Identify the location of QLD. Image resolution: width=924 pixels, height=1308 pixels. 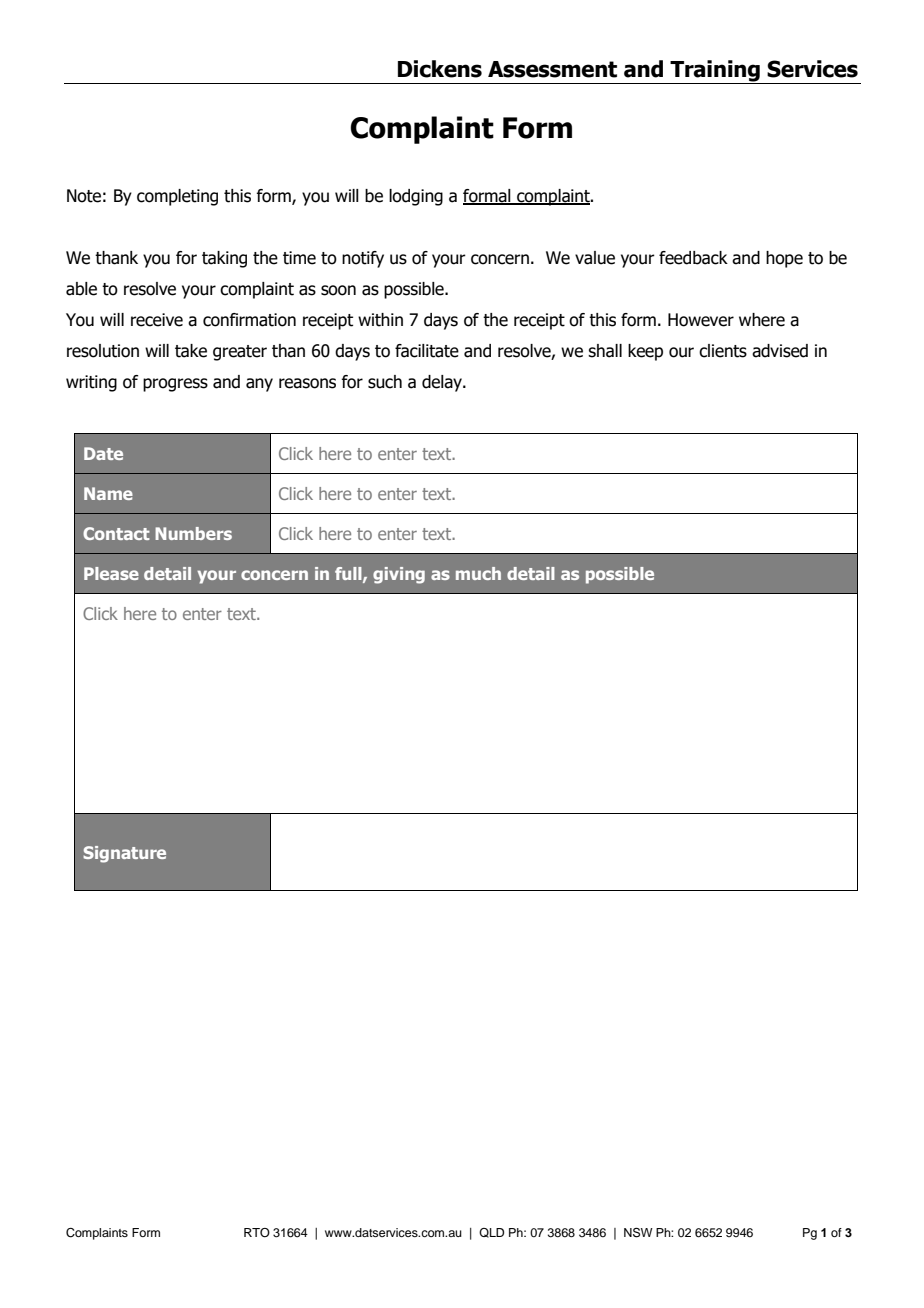
(491, 1233).
